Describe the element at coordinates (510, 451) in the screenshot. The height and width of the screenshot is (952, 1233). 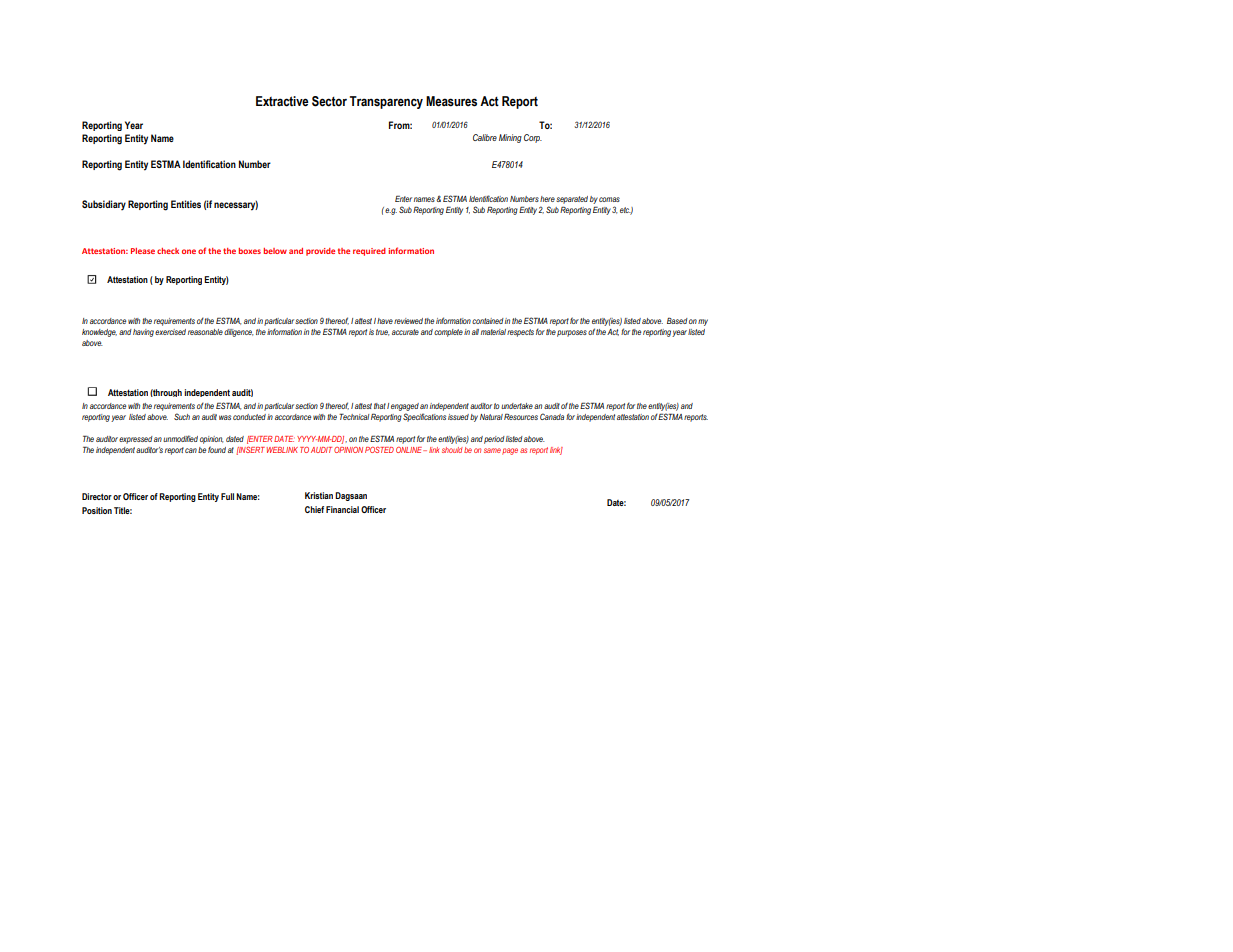
I see `page` at that location.
